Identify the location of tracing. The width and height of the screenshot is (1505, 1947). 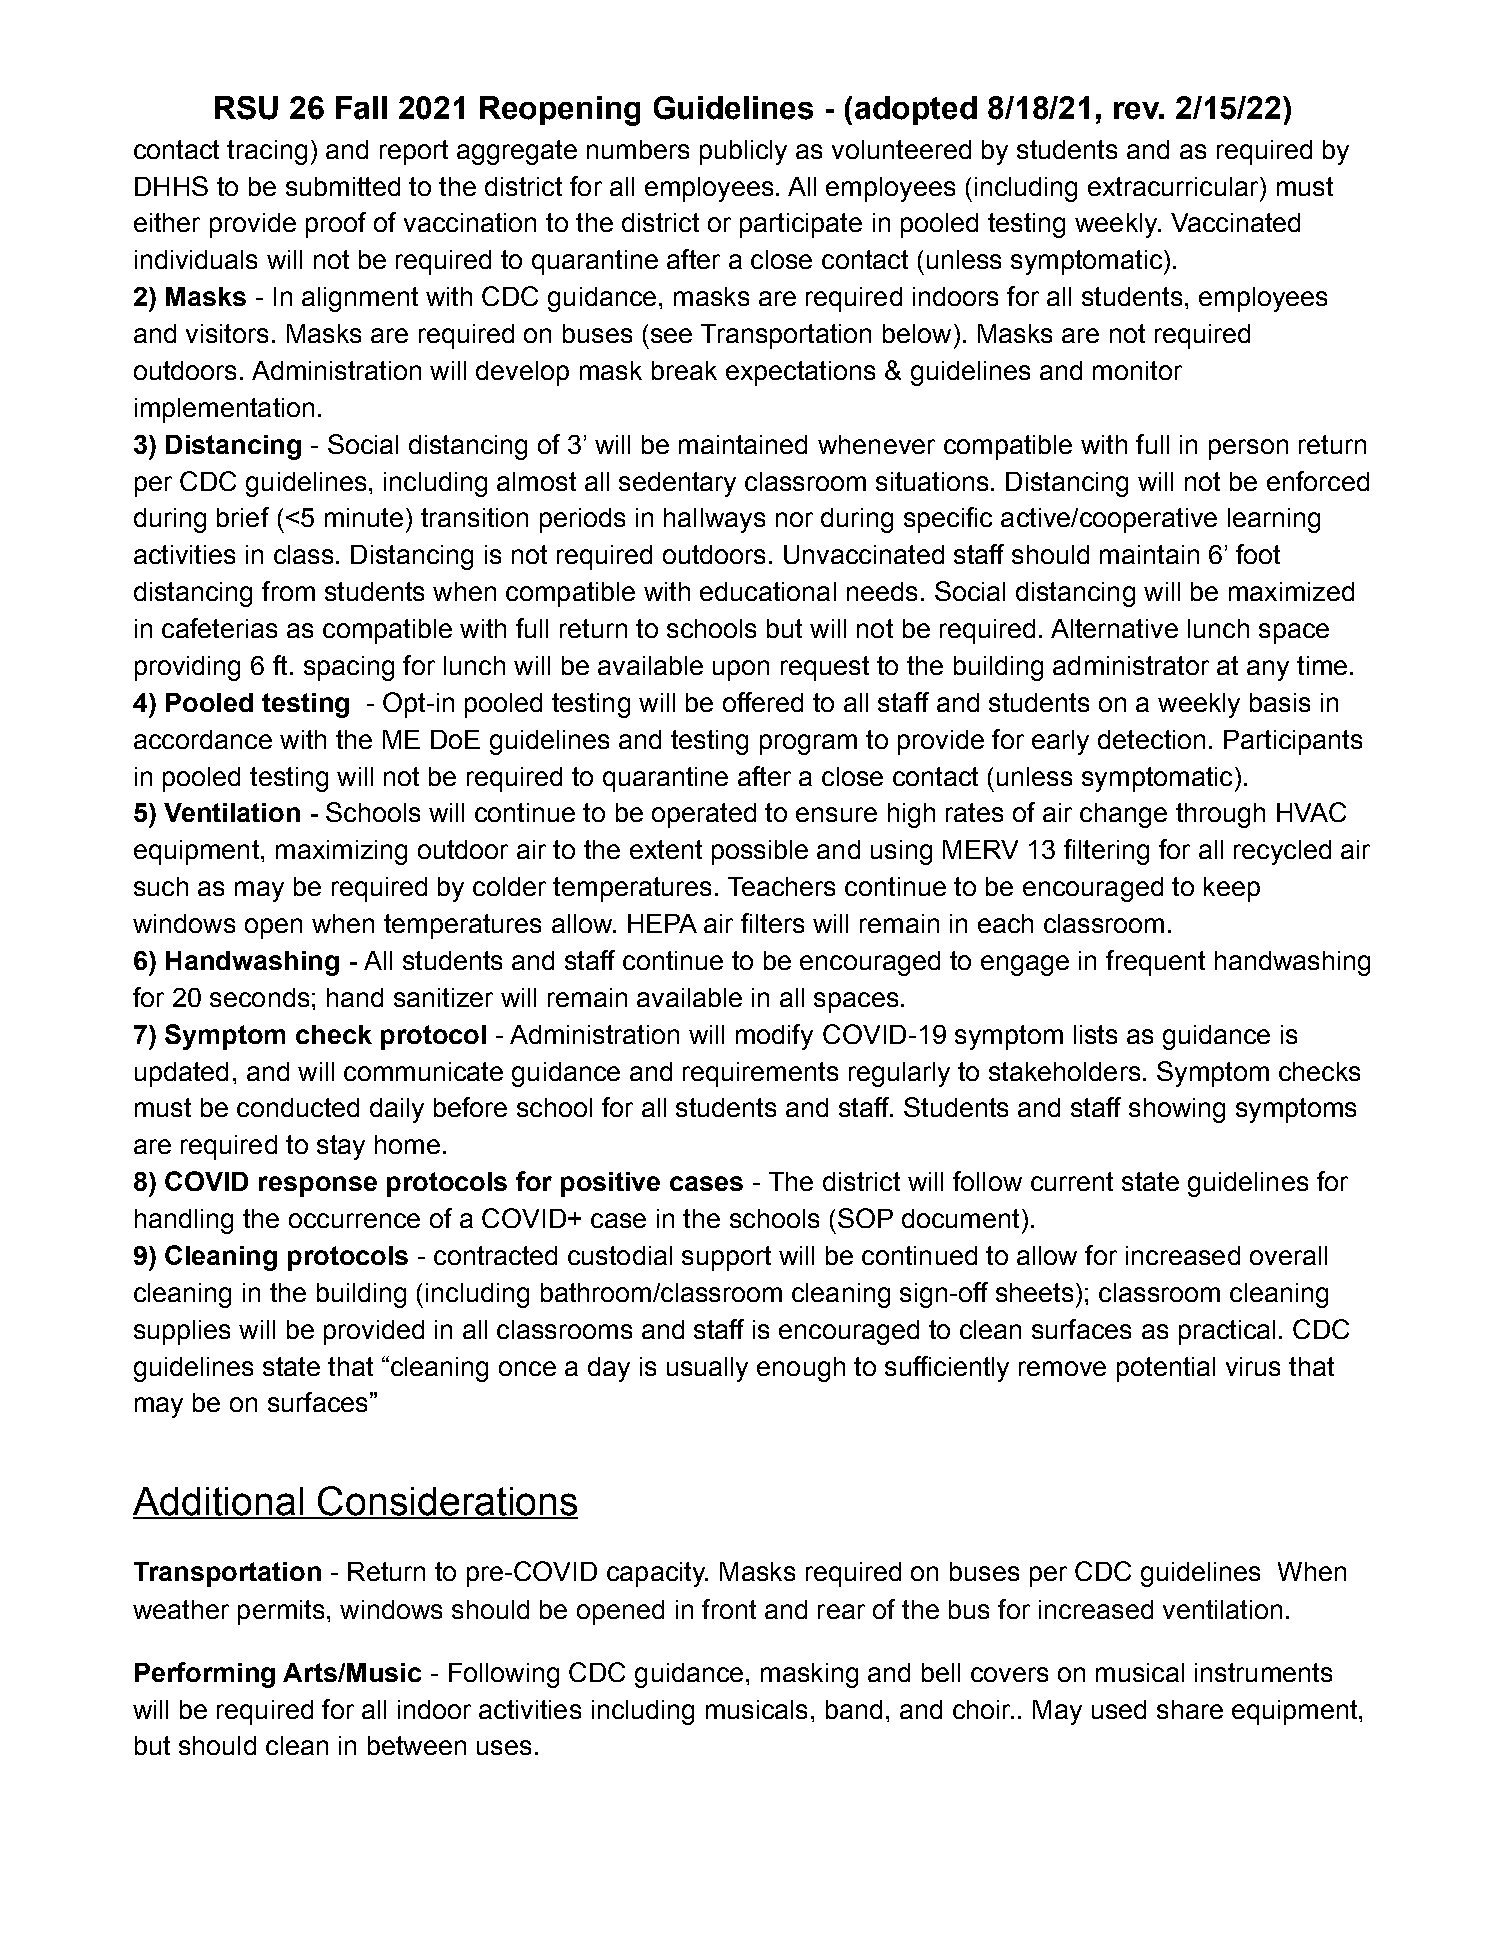
(267, 152).
